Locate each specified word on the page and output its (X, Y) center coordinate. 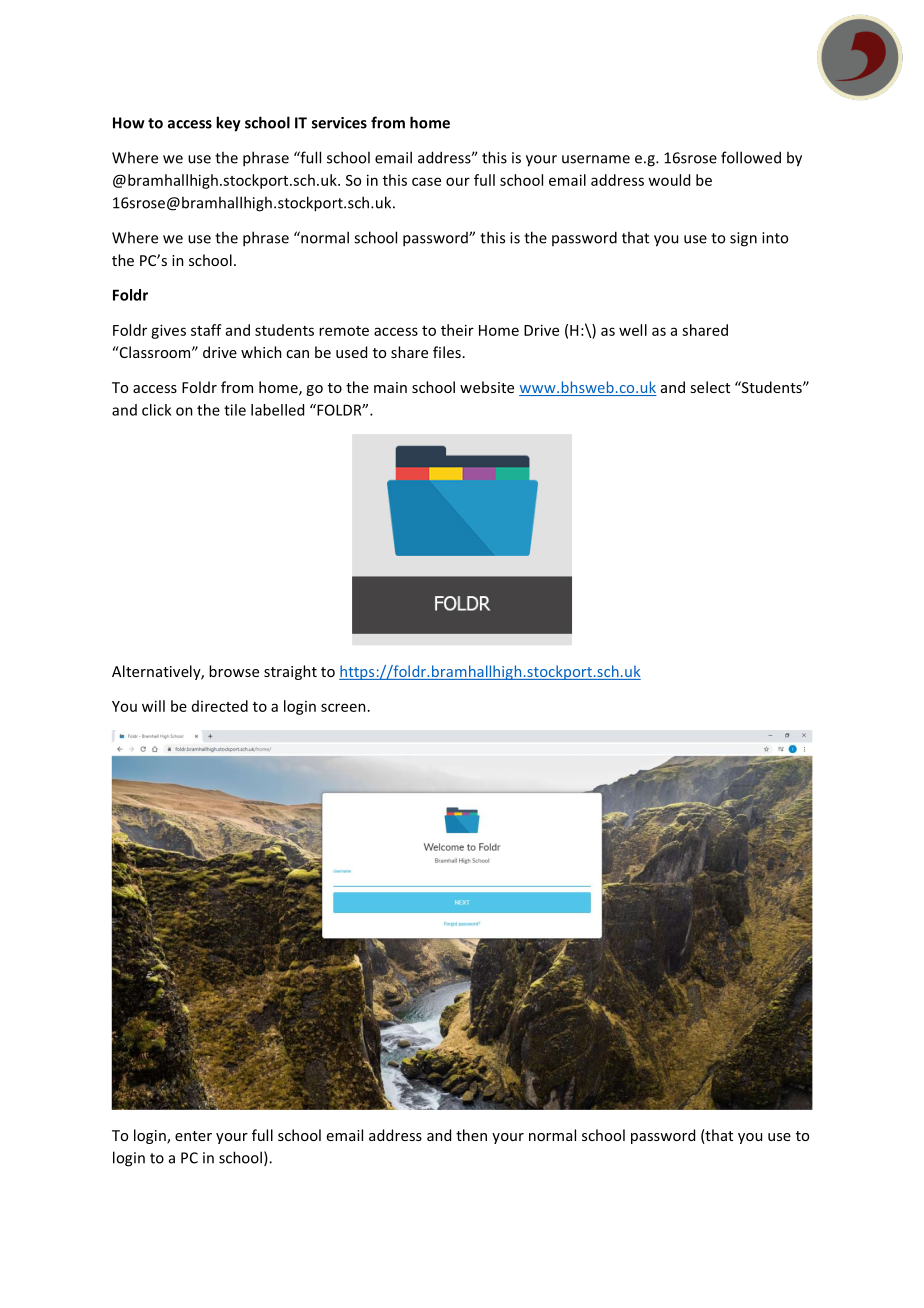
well (633, 330)
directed (220, 706)
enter (193, 1136)
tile (235, 410)
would (669, 180)
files (447, 352)
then (471, 1135)
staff (206, 330)
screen (343, 707)
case (426, 181)
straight (290, 672)
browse (234, 671)
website (487, 387)
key (228, 124)
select (710, 387)
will (153, 706)
